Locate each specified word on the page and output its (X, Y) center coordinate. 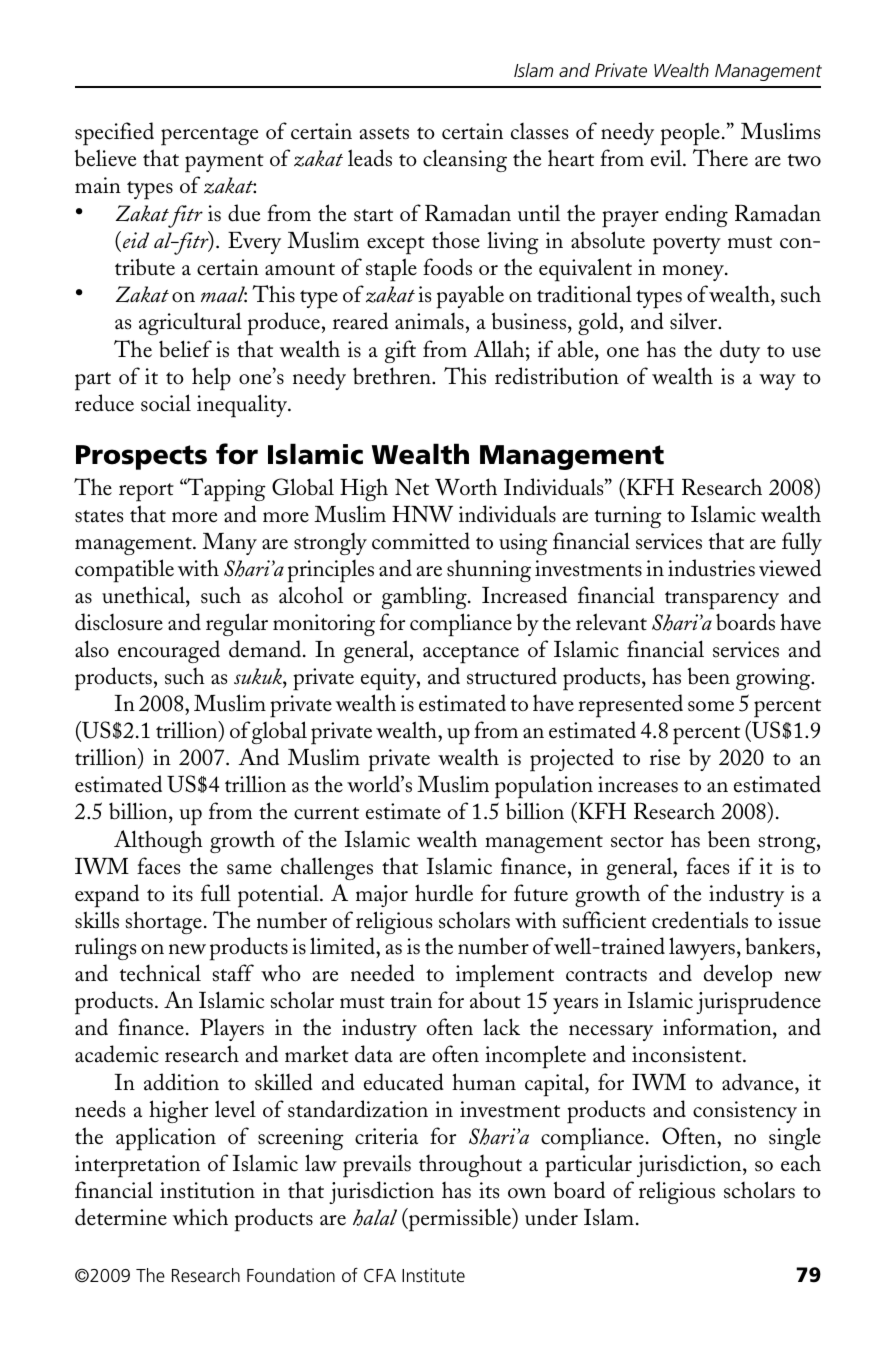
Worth (466, 487)
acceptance (471, 654)
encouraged (169, 651)
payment (224, 163)
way (777, 382)
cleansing (465, 160)
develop (738, 976)
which (200, 1217)
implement (505, 976)
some (711, 706)
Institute (433, 1275)
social (166, 403)
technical (160, 973)
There (720, 158)
